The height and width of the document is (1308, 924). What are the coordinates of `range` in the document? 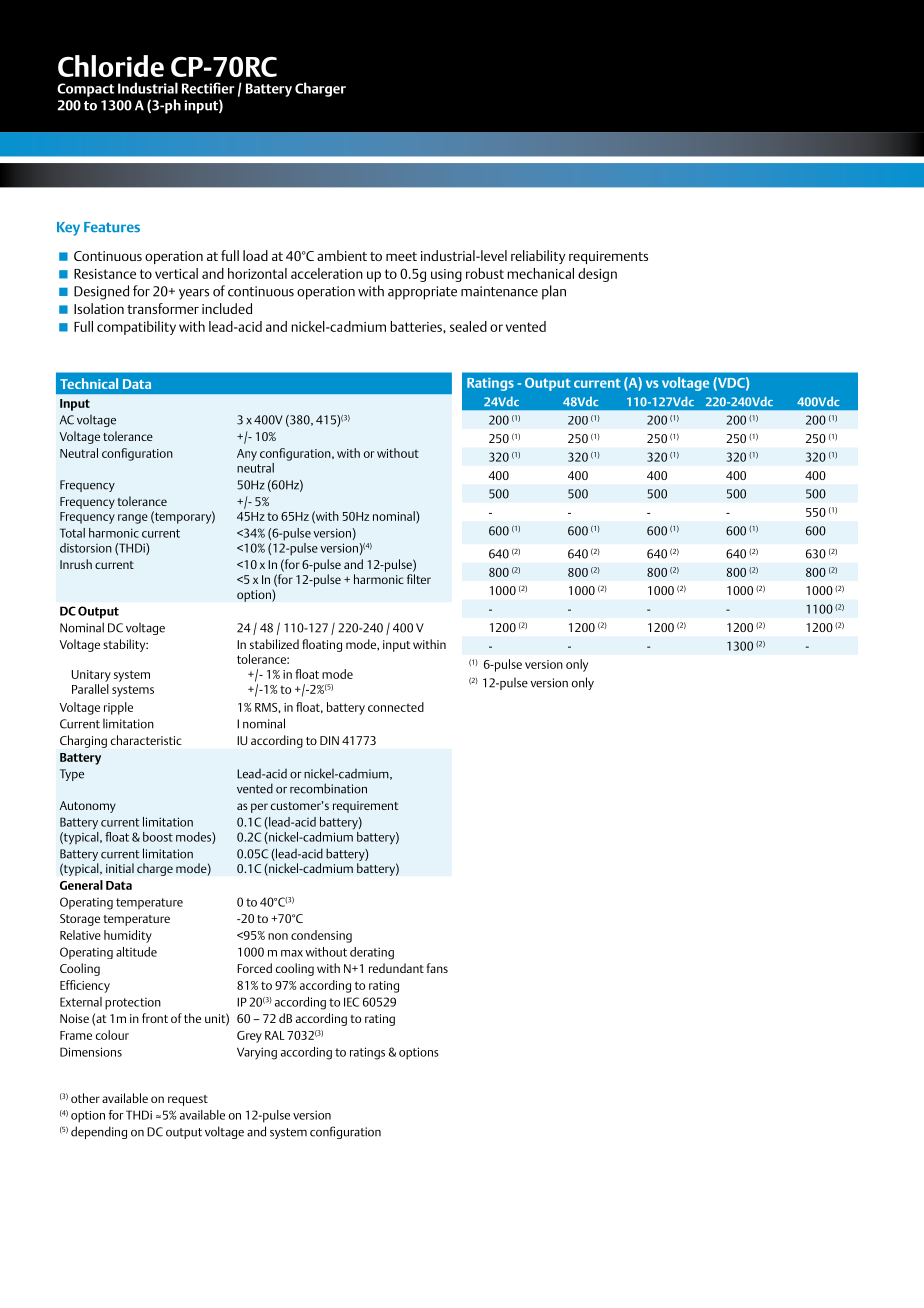 It's located at (133, 519).
